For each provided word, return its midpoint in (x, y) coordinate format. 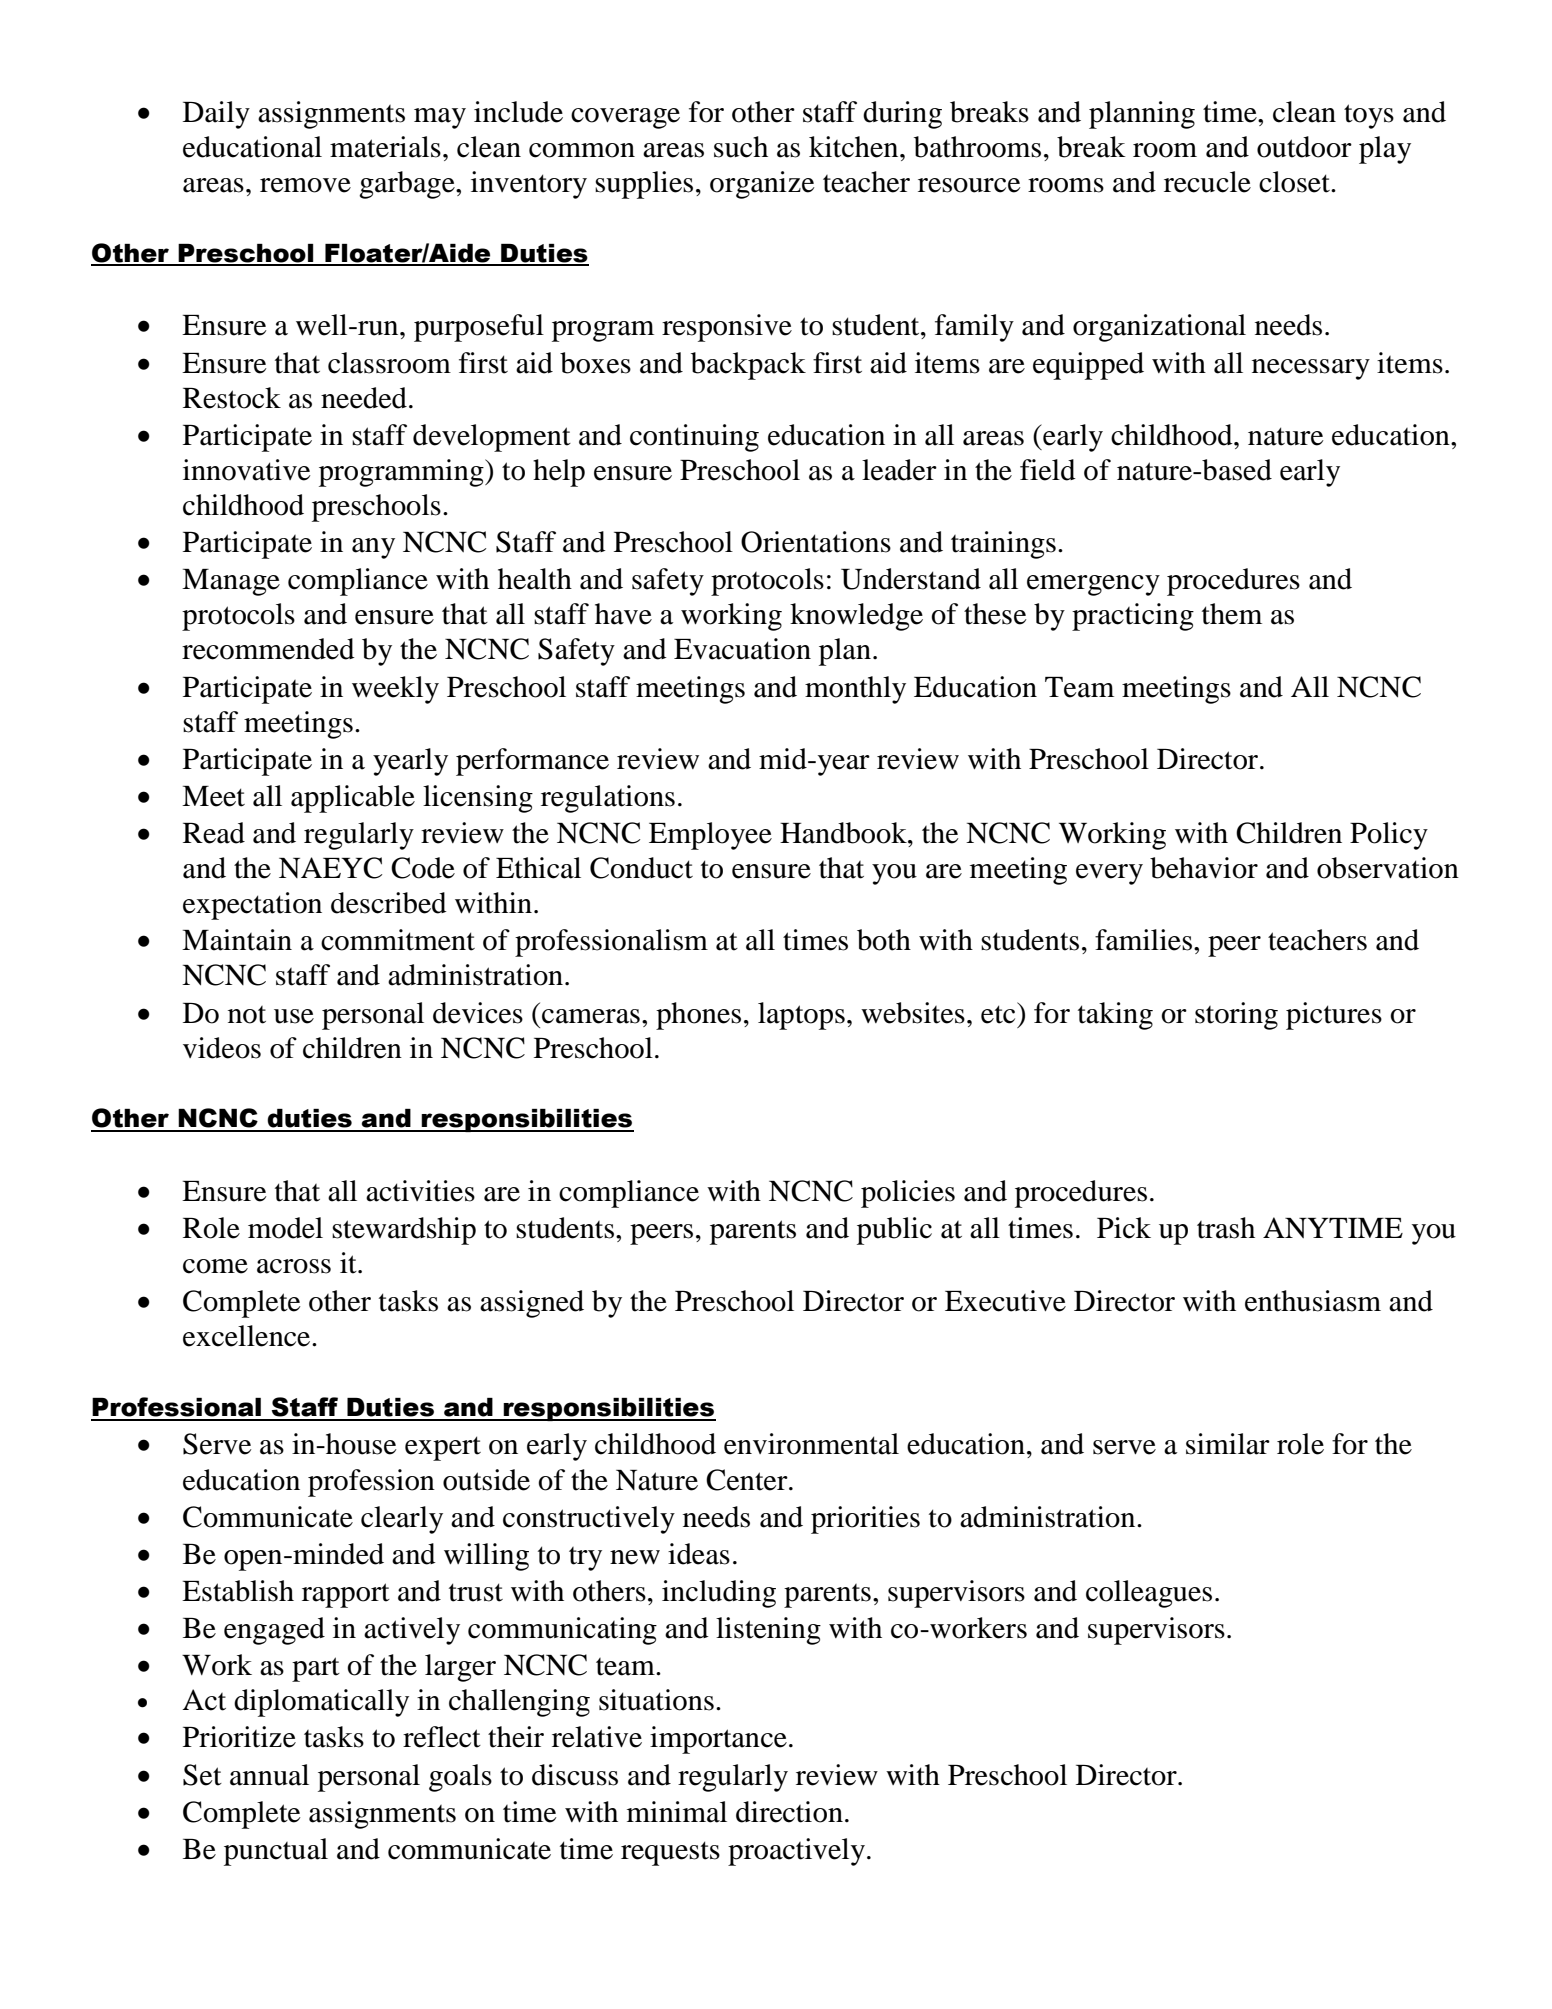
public (894, 1231)
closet (1295, 182)
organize (762, 185)
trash (1226, 1228)
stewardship (404, 1231)
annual (269, 1775)
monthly (855, 690)
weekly (395, 690)
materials (385, 147)
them (1232, 614)
